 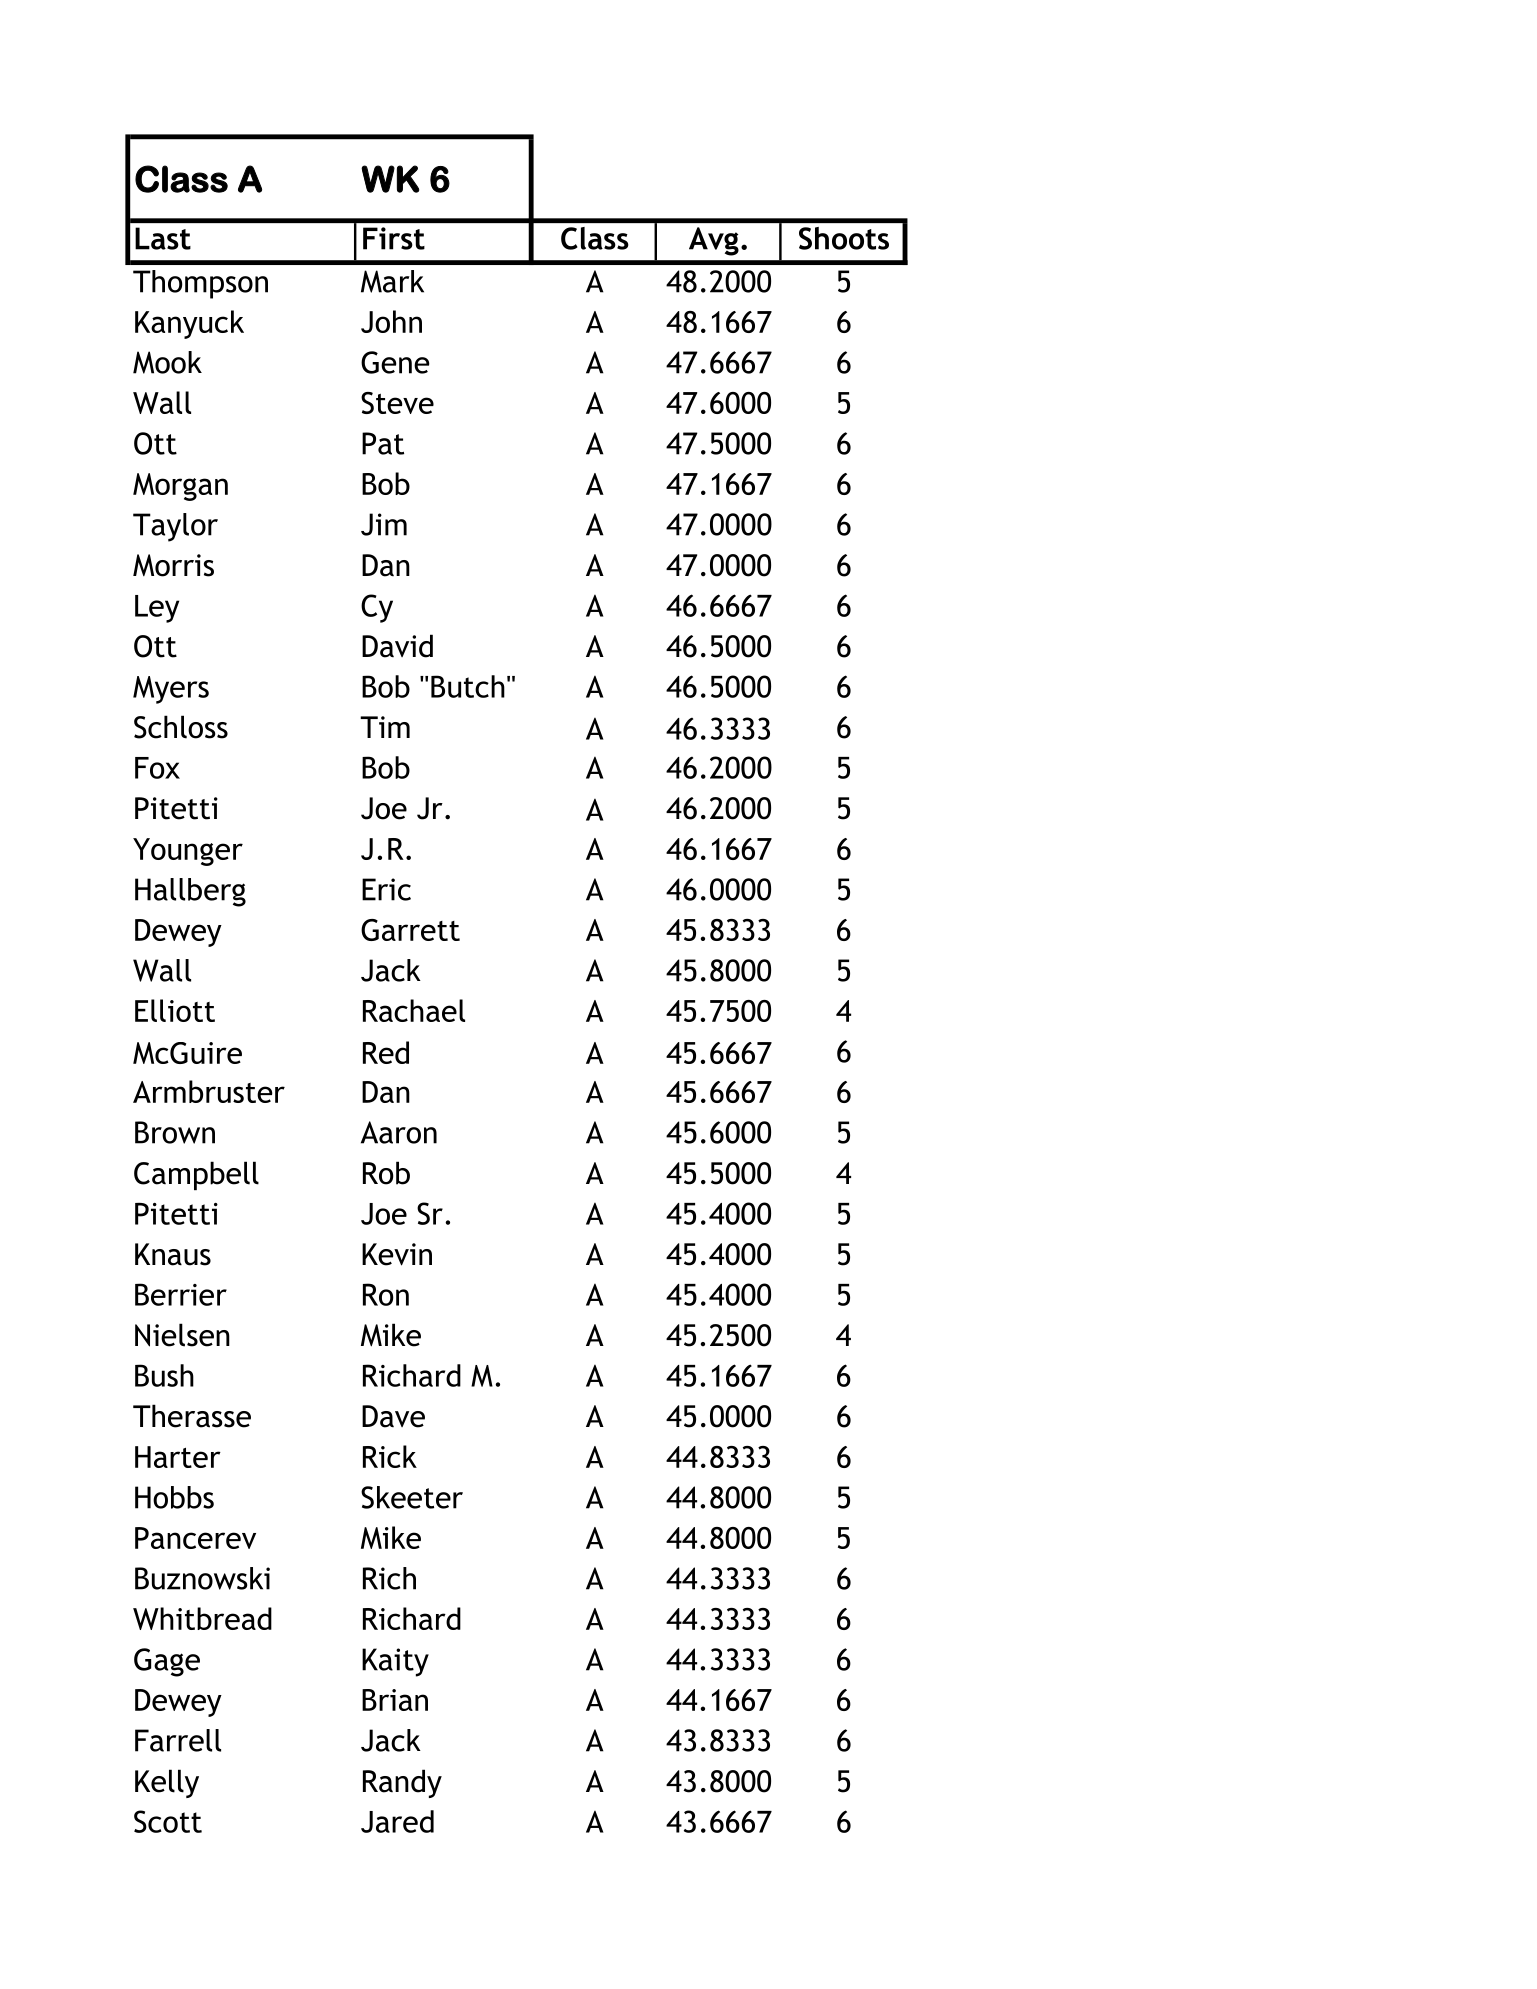 I want to click on Thompson, so click(x=200, y=284).
